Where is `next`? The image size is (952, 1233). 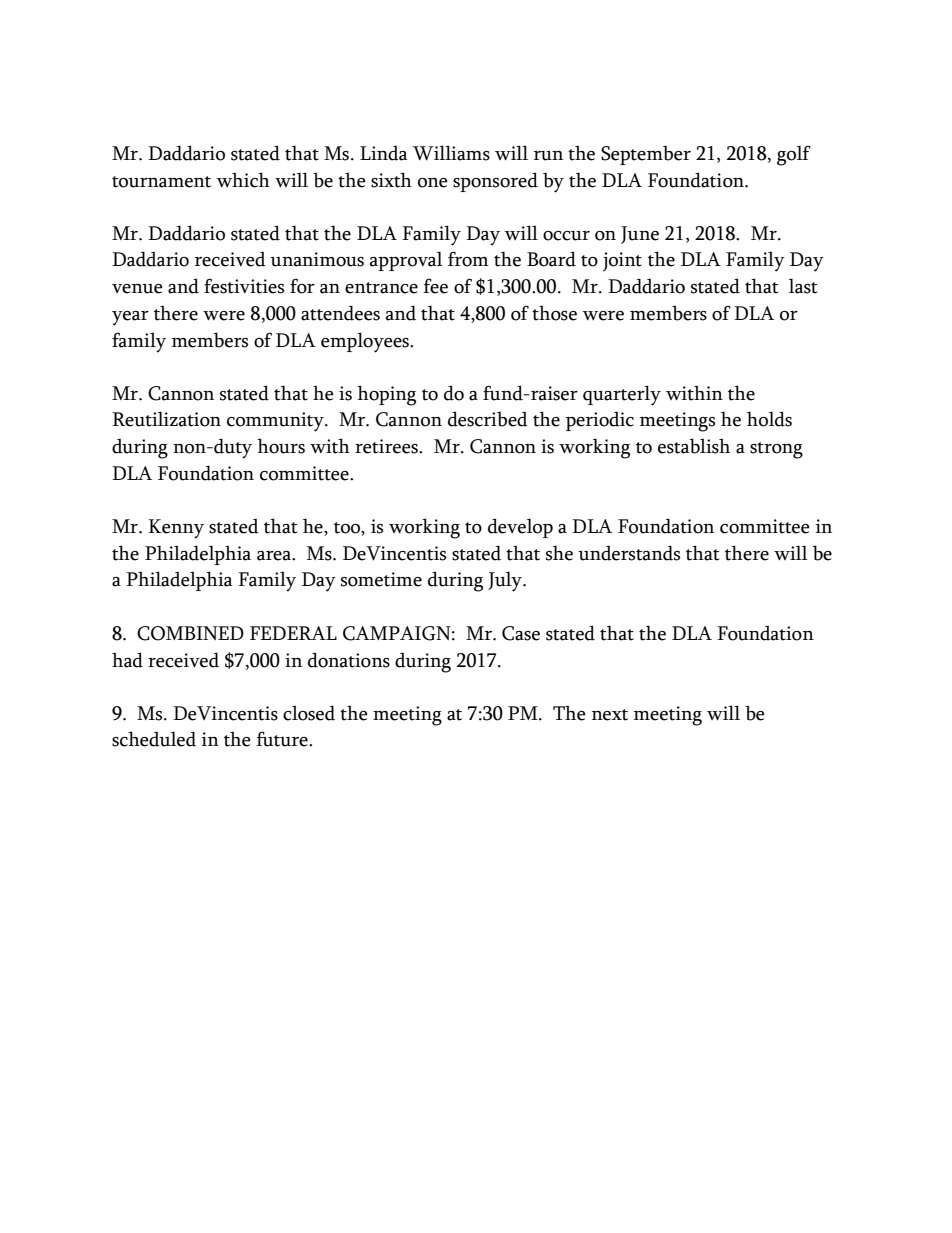
next is located at coordinates (610, 715).
